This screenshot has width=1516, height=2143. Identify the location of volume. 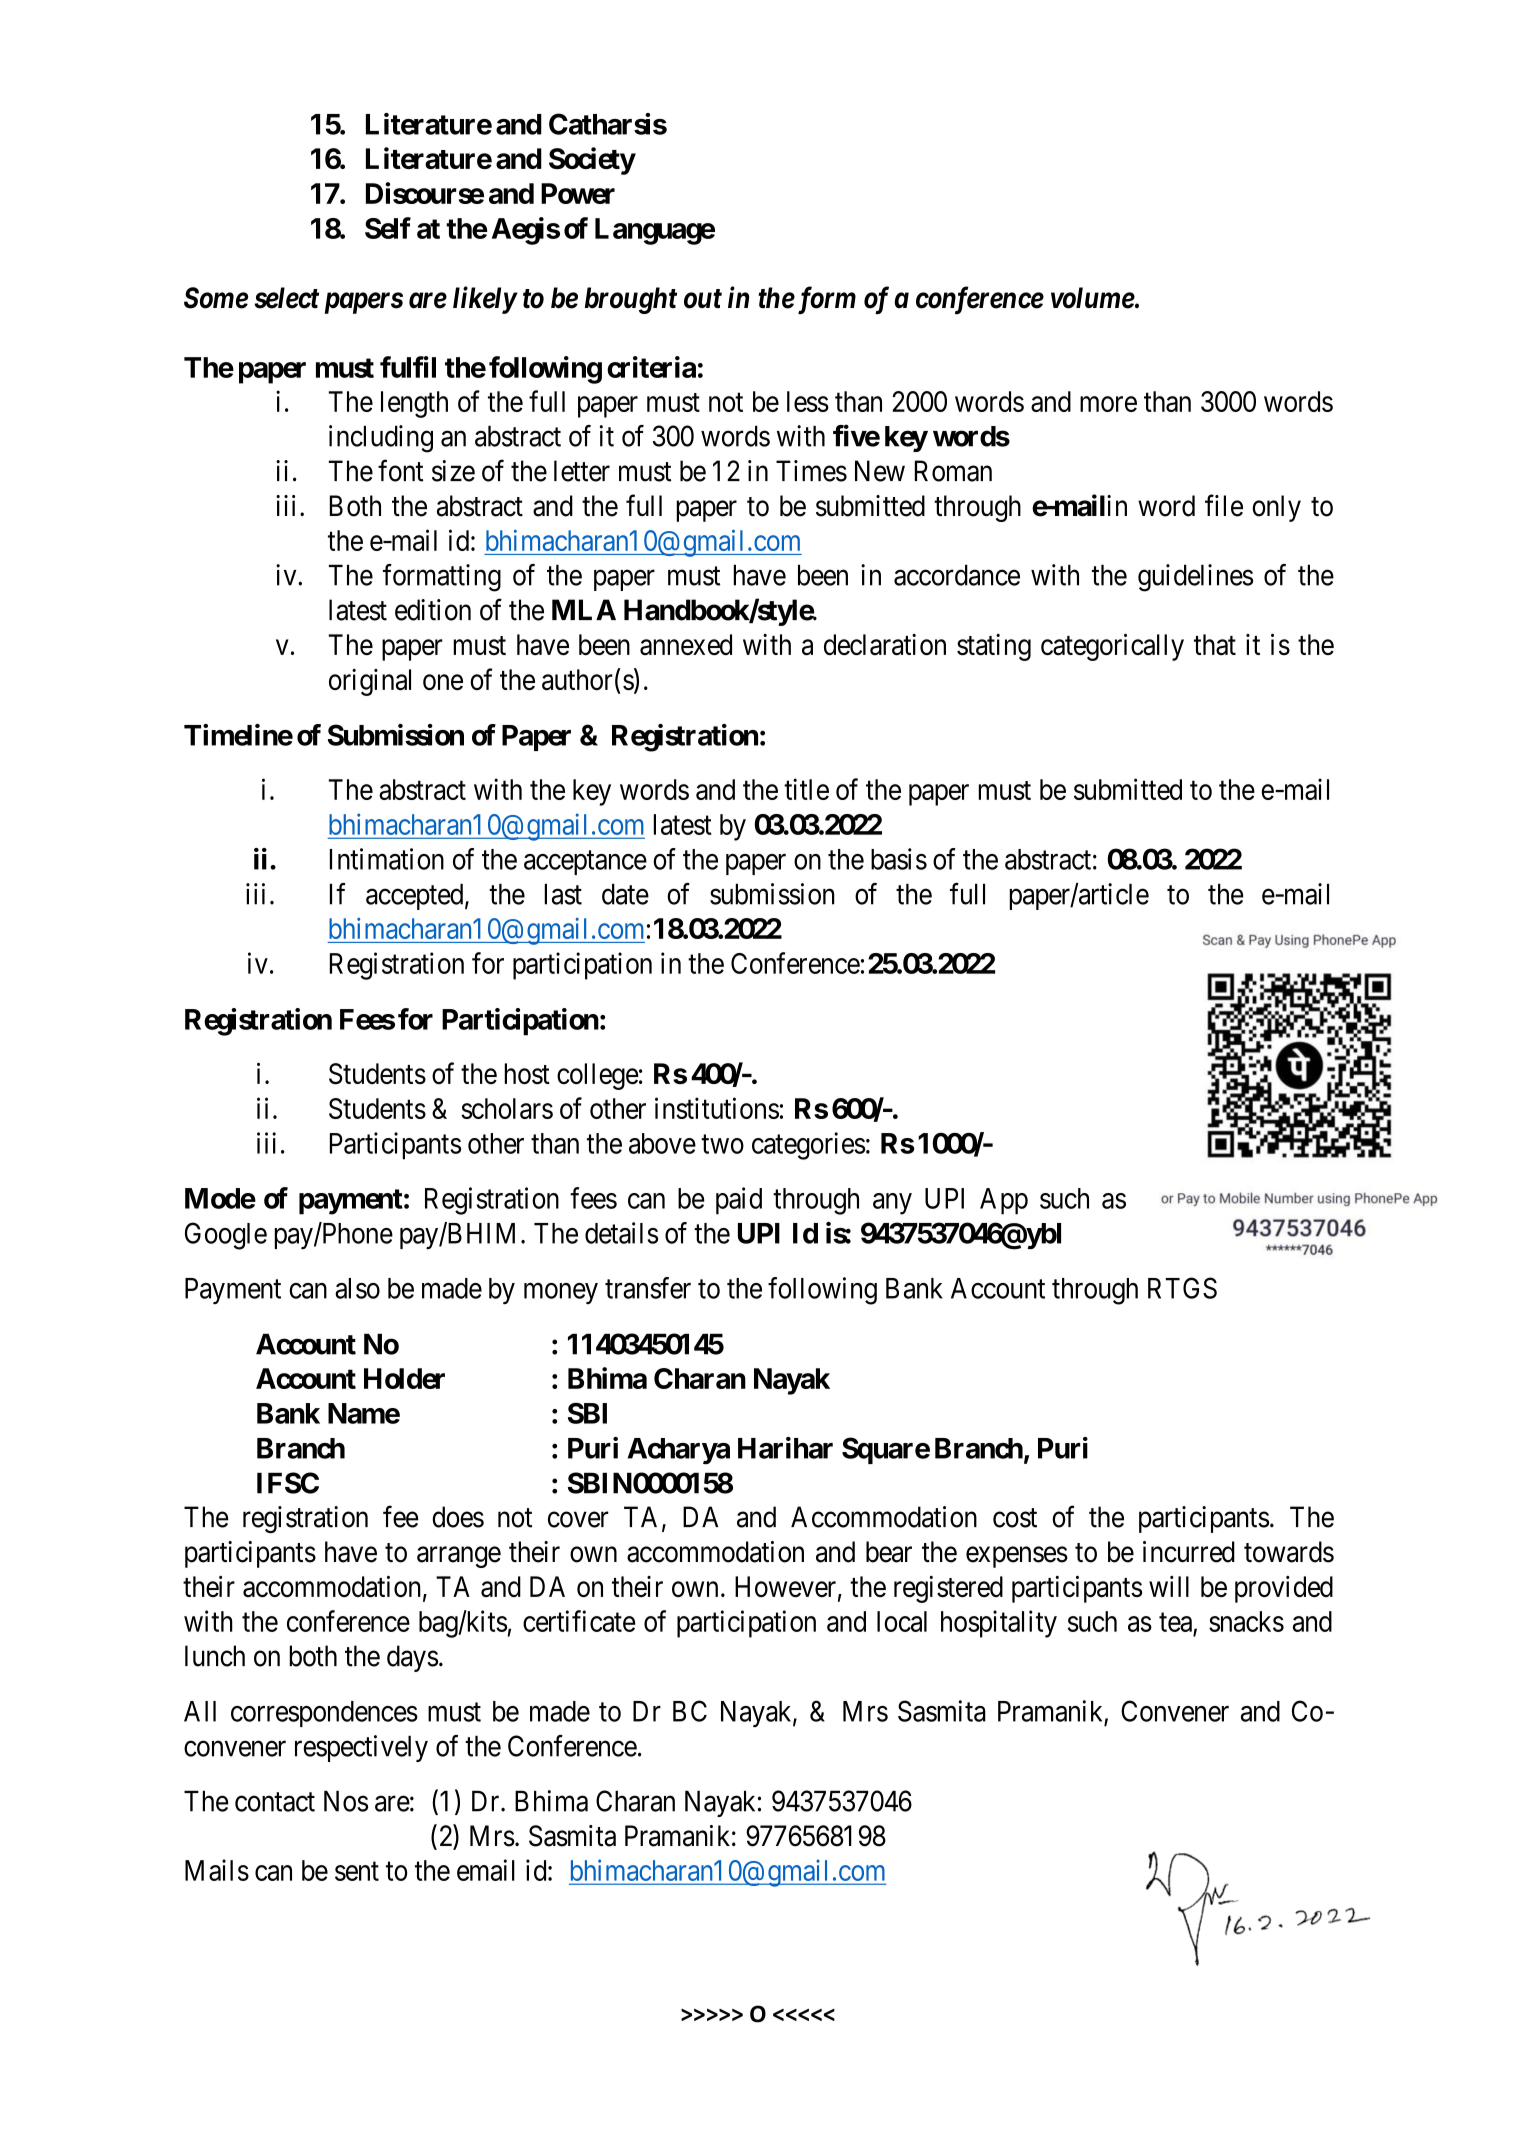
(1093, 298).
